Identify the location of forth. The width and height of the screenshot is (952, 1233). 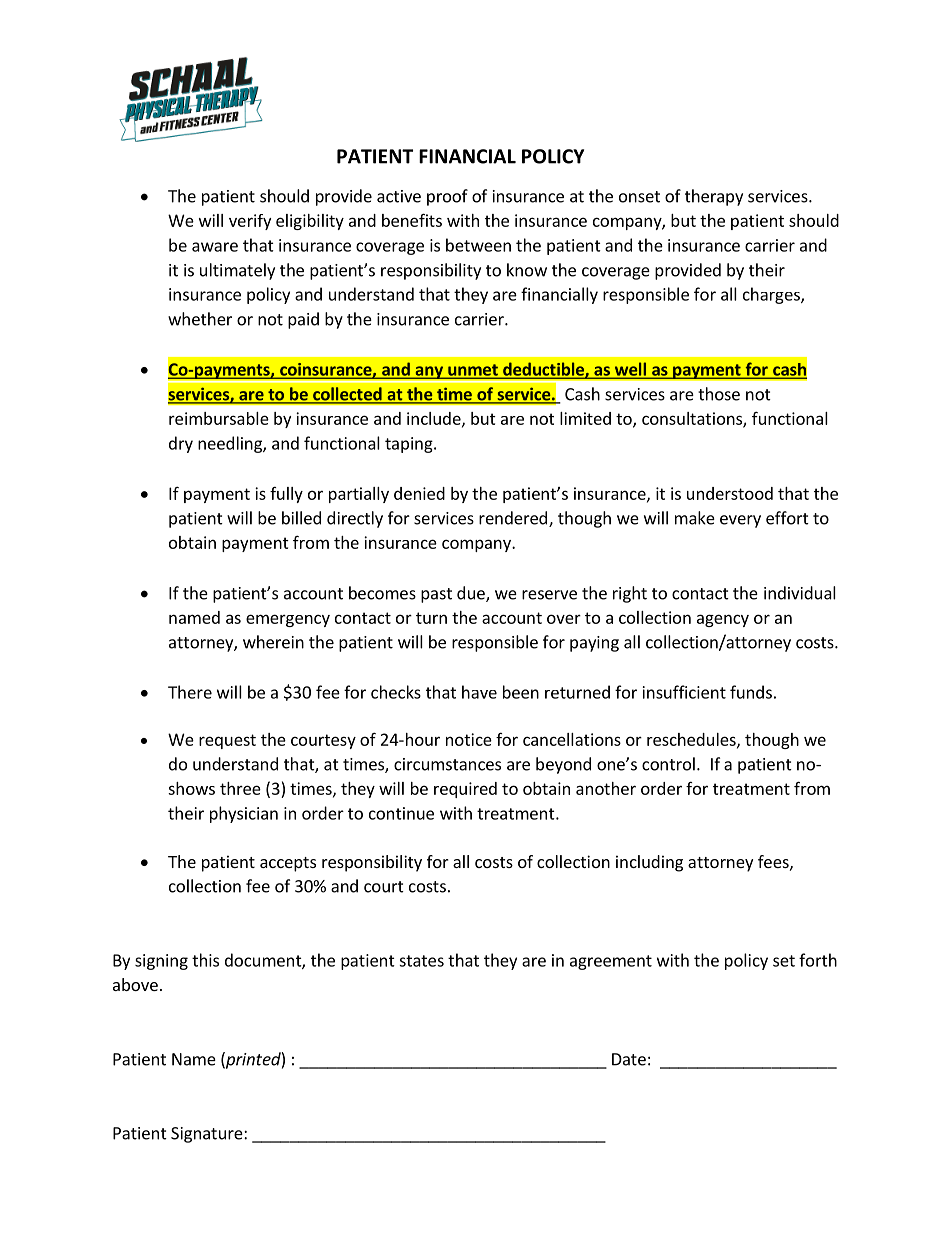
(818, 960).
